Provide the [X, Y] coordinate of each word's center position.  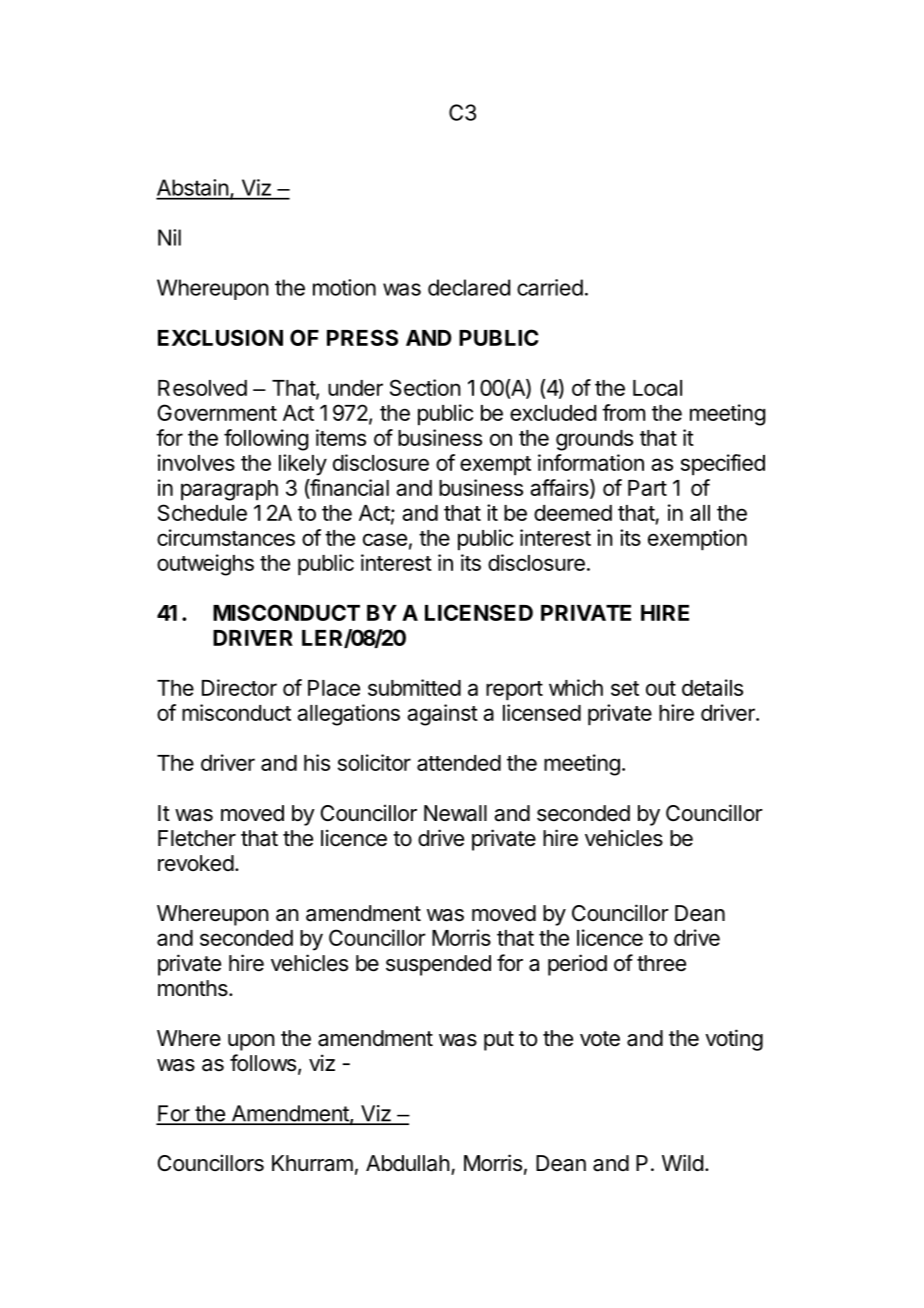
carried [550, 287]
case [385, 539]
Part [647, 488]
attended [459, 763]
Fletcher [197, 838]
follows [263, 1063]
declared [469, 287]
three [661, 963]
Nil [169, 237]
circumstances [226, 537]
